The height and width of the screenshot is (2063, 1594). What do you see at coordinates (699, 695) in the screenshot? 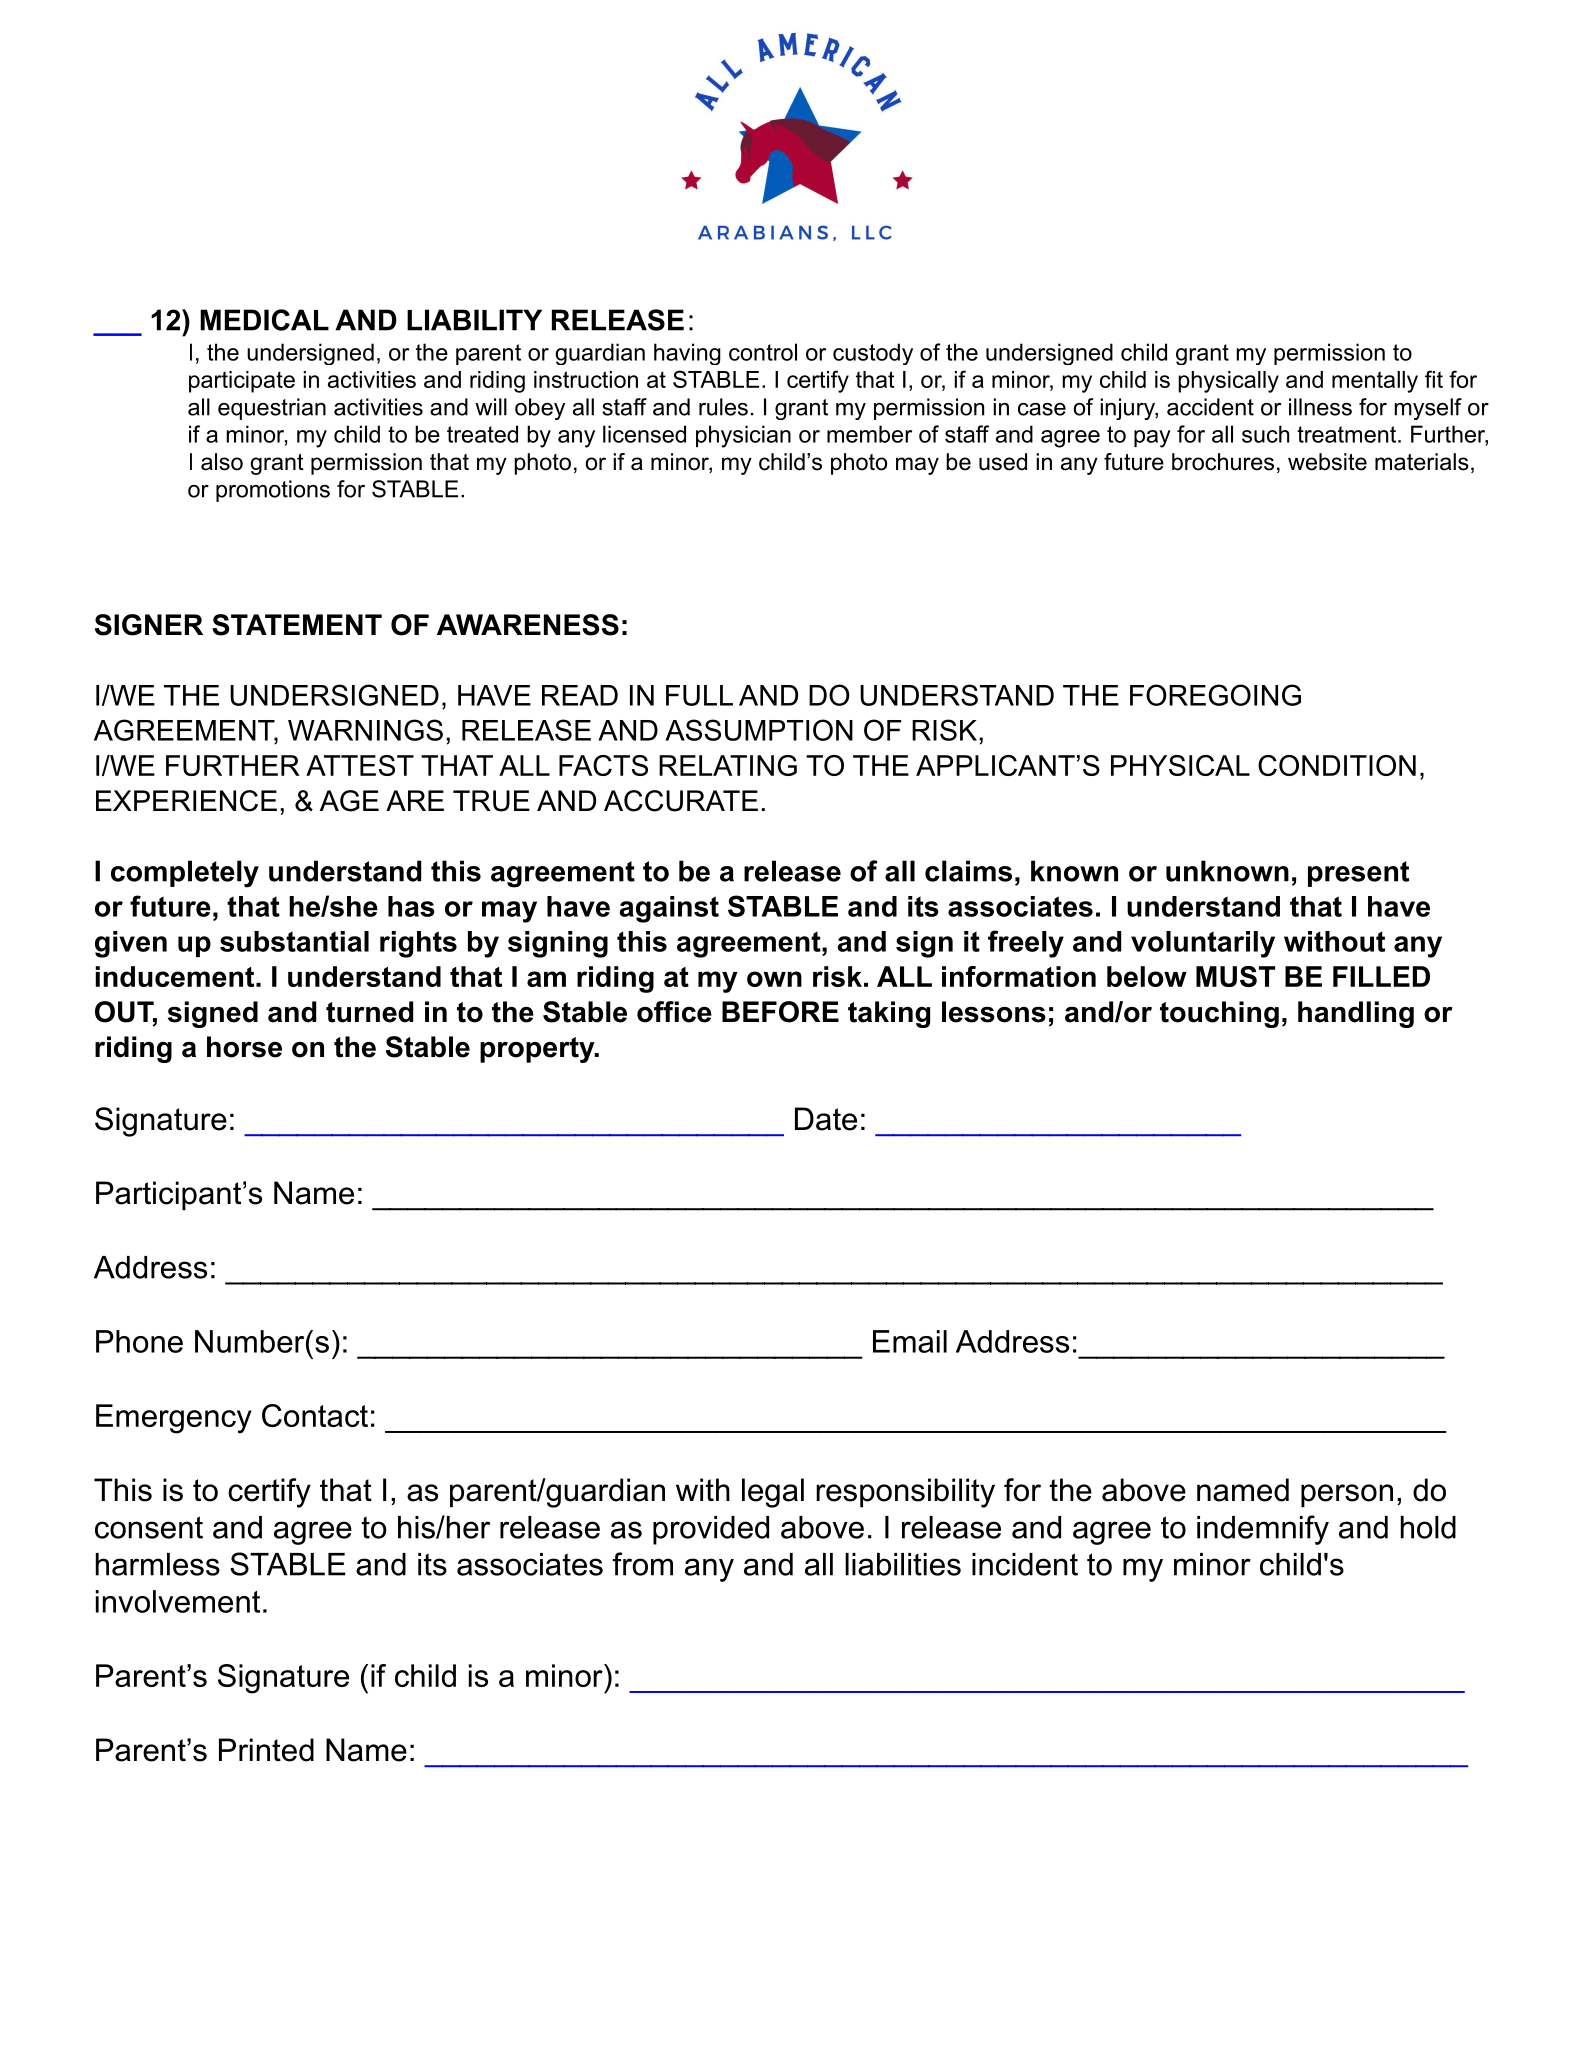
I see `FULL` at bounding box center [699, 695].
